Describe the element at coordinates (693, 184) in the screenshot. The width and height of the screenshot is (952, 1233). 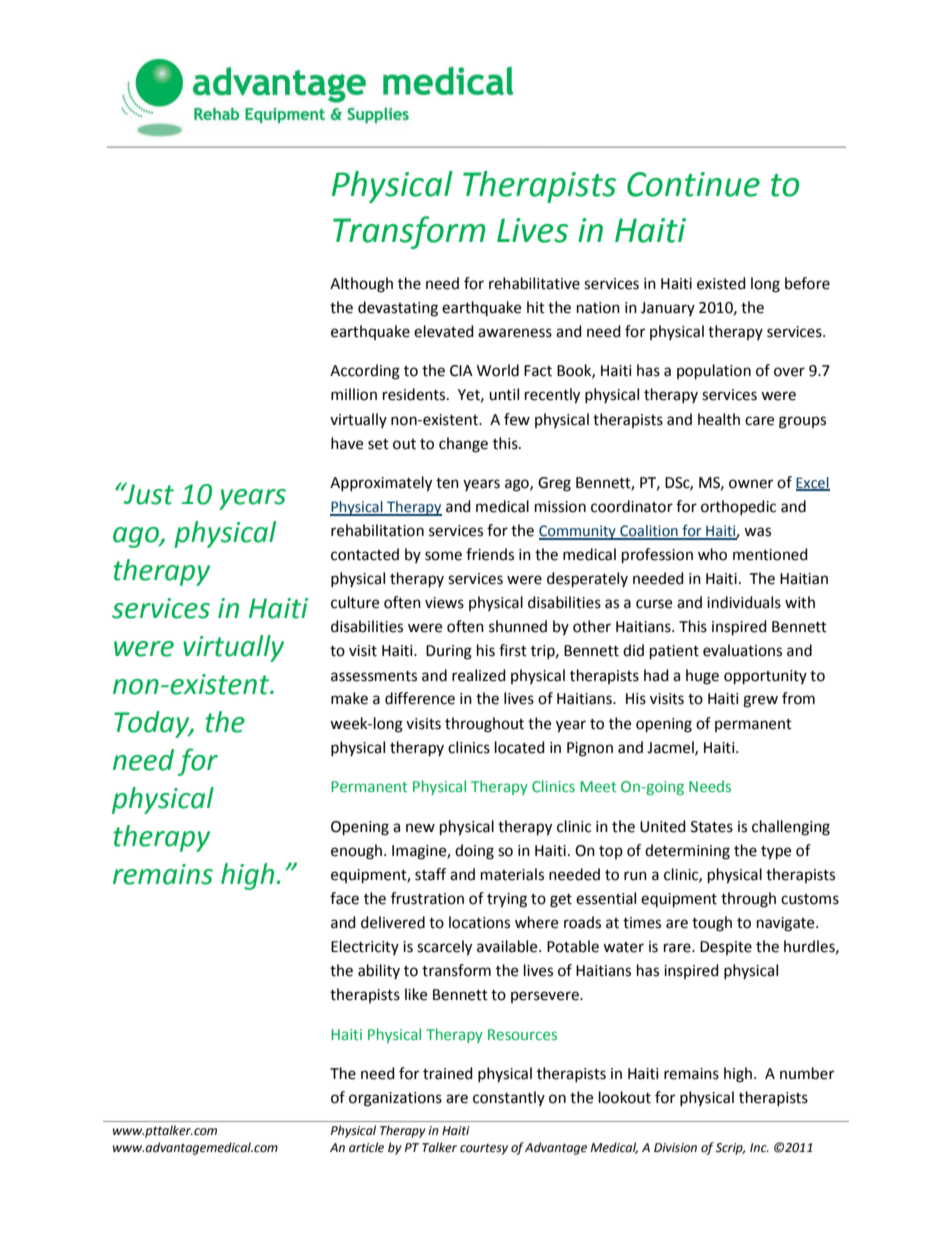
I see `Continue` at that location.
